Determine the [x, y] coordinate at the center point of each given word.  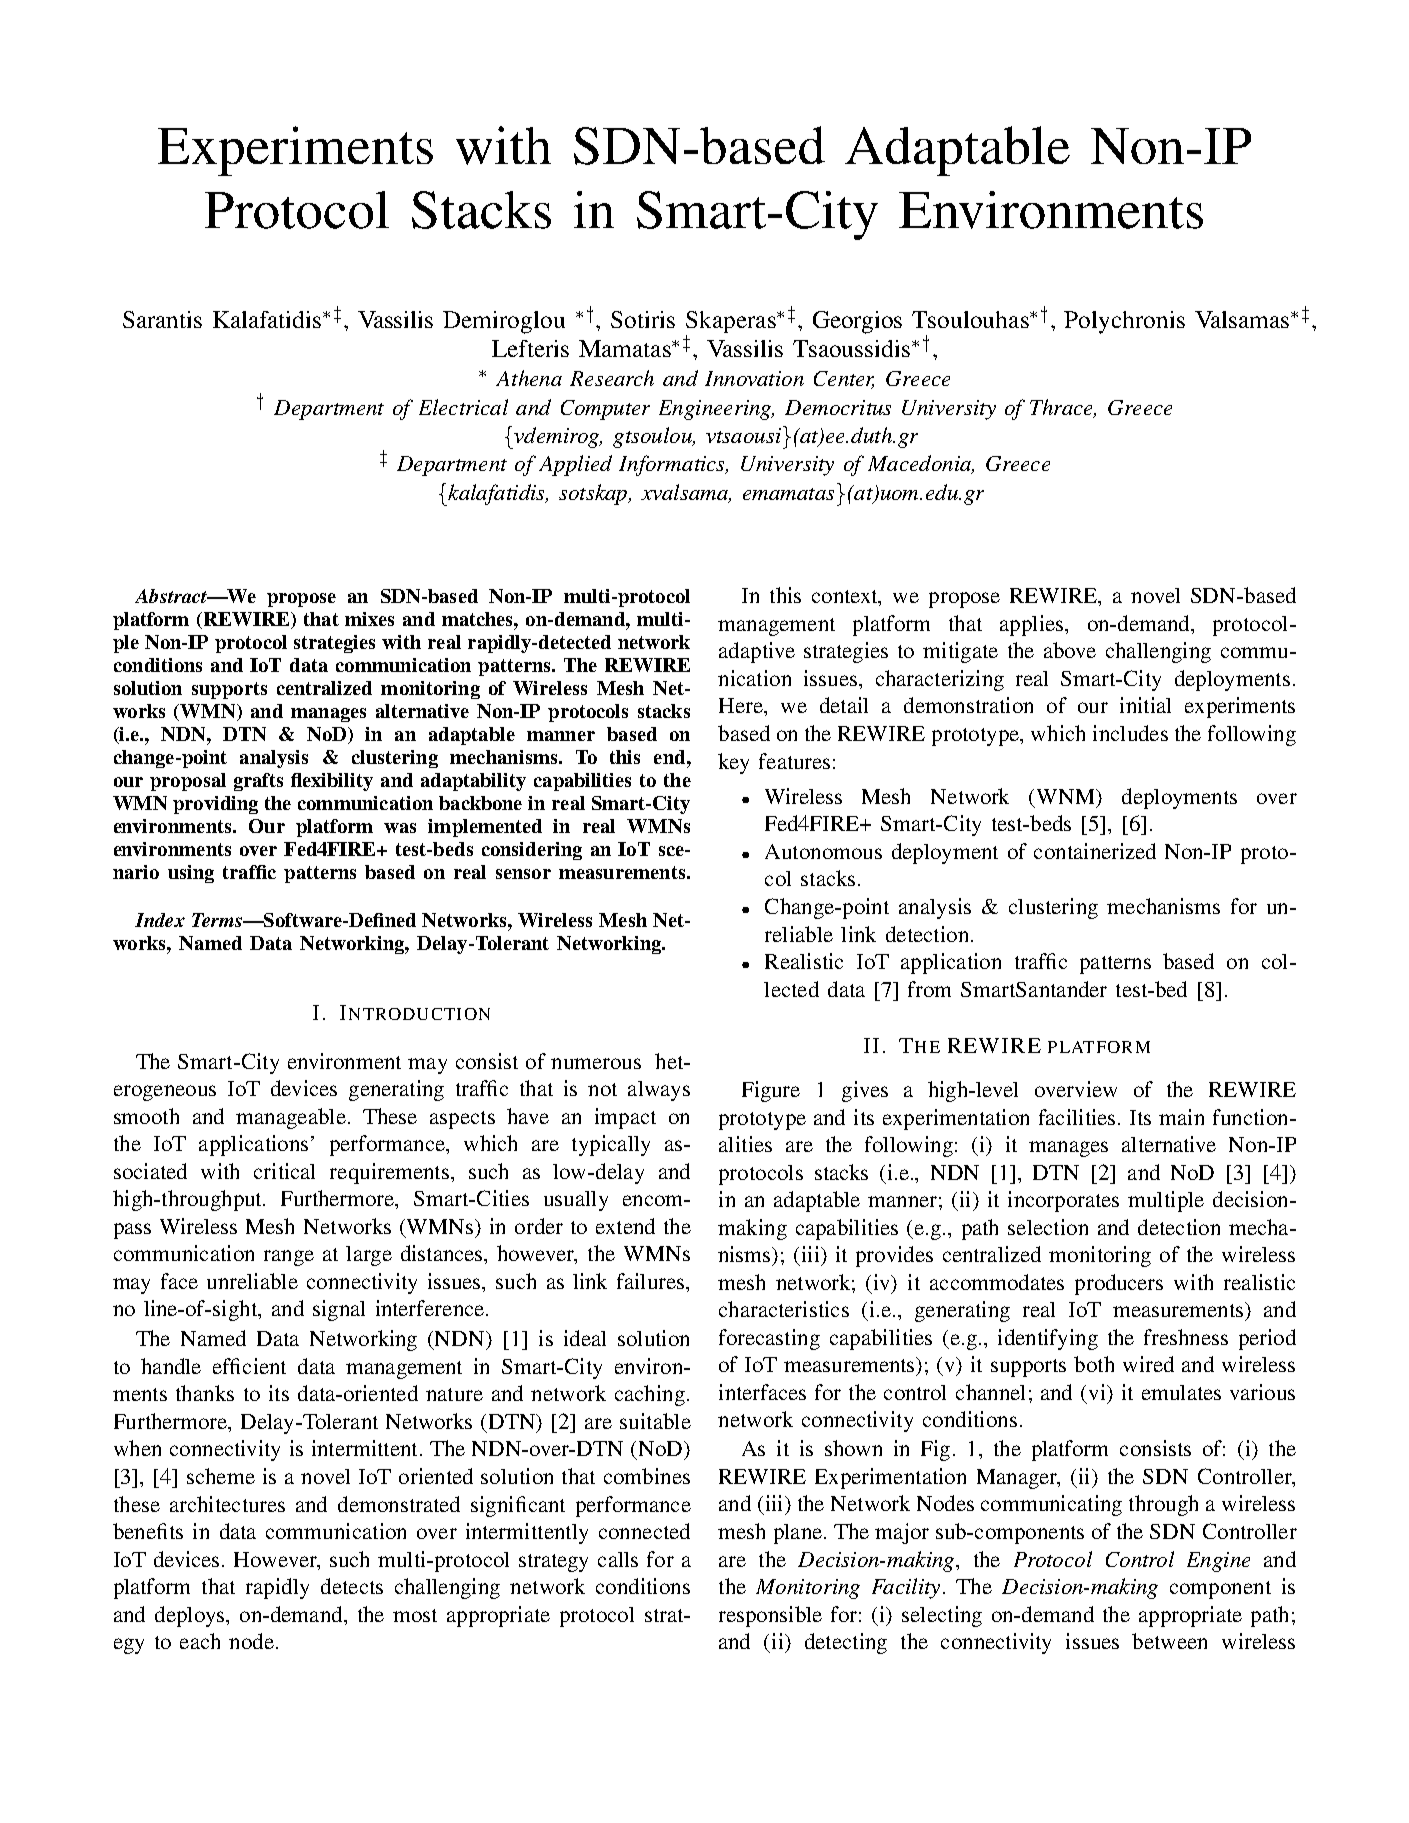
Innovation [754, 378]
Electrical [463, 407]
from [929, 989]
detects [352, 1586]
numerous [596, 1063]
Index [160, 920]
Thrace [1063, 408]
